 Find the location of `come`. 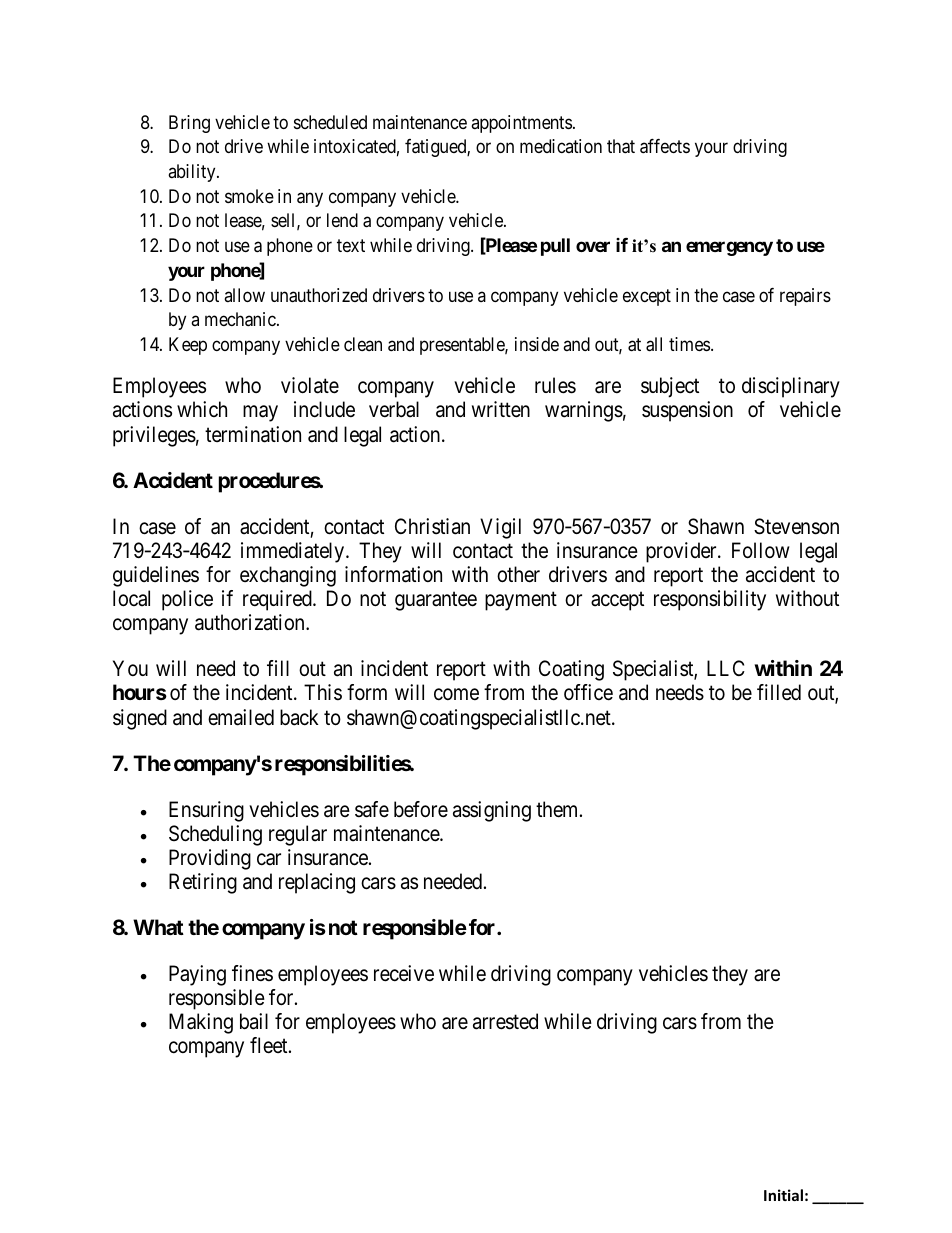

come is located at coordinates (456, 695).
